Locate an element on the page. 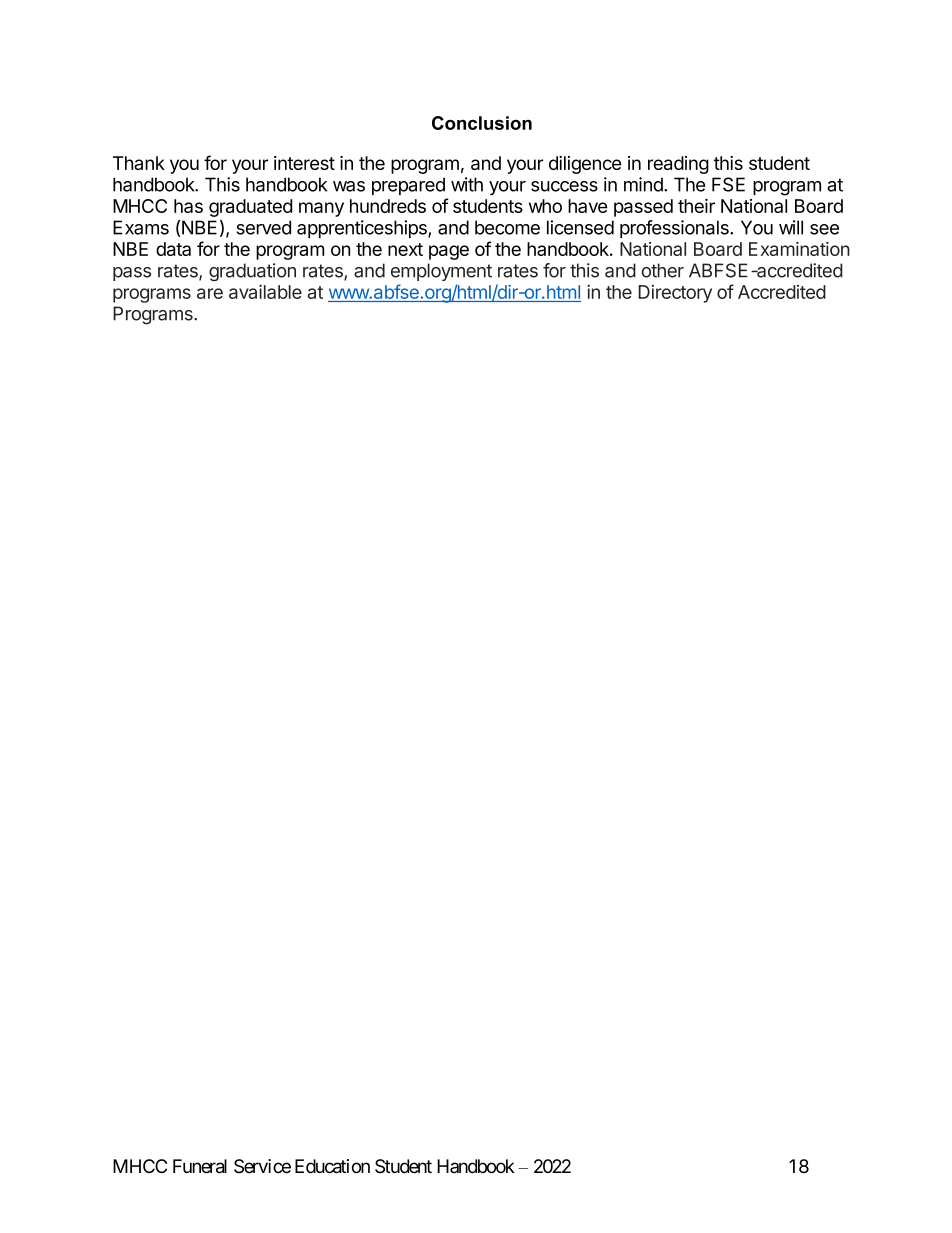 This document has height=1233, width=952. has is located at coordinates (188, 206).
